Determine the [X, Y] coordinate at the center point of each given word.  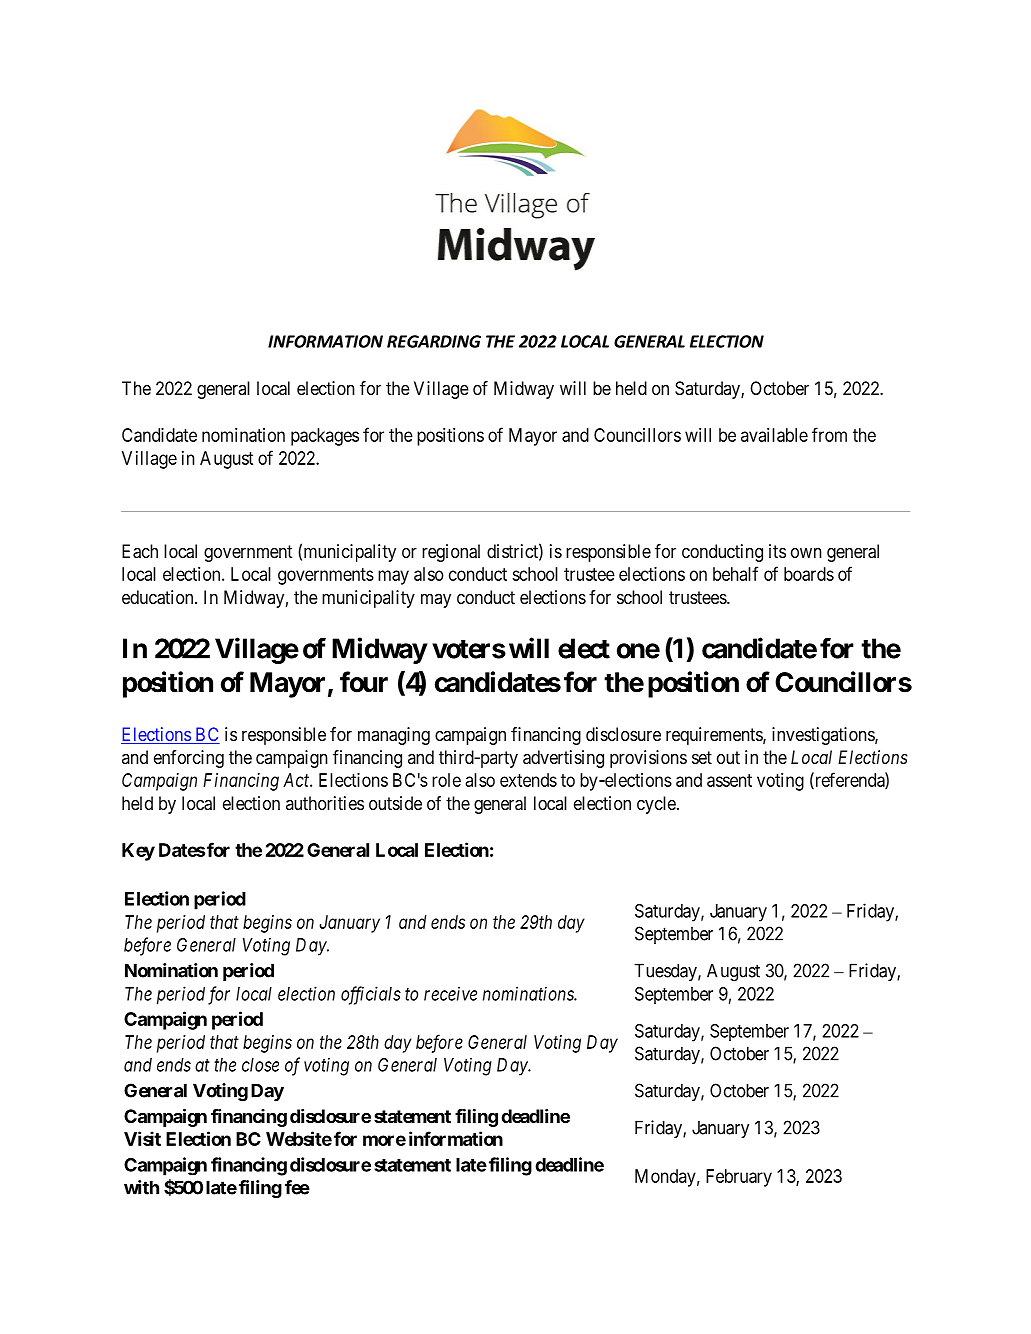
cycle [656, 805]
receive [450, 993]
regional [451, 553]
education [159, 597]
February [739, 1178]
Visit [142, 1138]
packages [325, 437]
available [774, 435]
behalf [735, 573]
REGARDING [434, 341]
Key [138, 852]
